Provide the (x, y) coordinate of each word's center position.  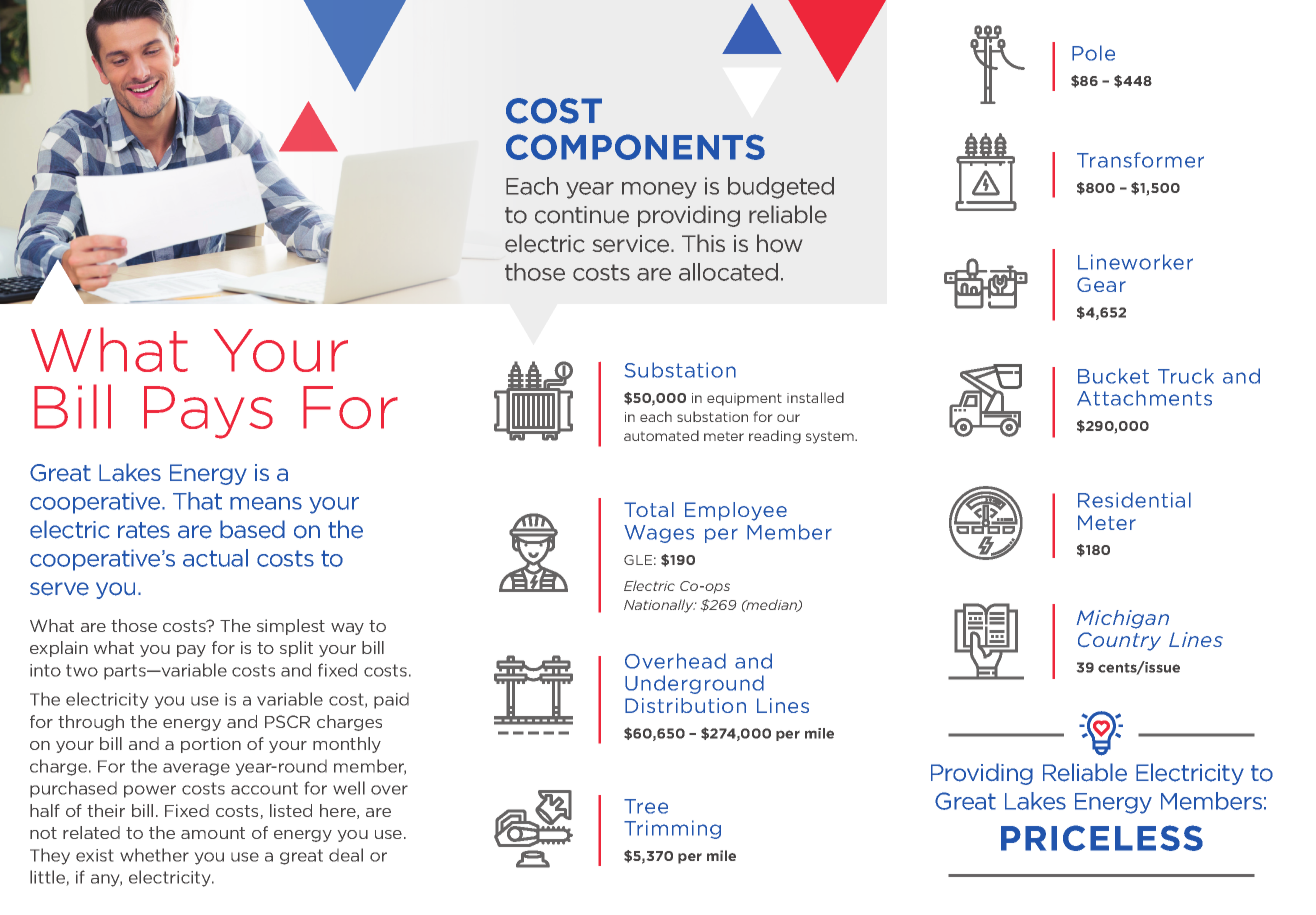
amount (213, 833)
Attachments (1144, 398)
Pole (1093, 53)
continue (582, 215)
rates (144, 530)
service (632, 244)
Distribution (685, 705)
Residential (1134, 500)
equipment (744, 399)
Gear (1101, 284)
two (82, 670)
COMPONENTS (635, 147)
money (659, 190)
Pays (208, 412)
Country (1119, 641)
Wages (659, 534)
